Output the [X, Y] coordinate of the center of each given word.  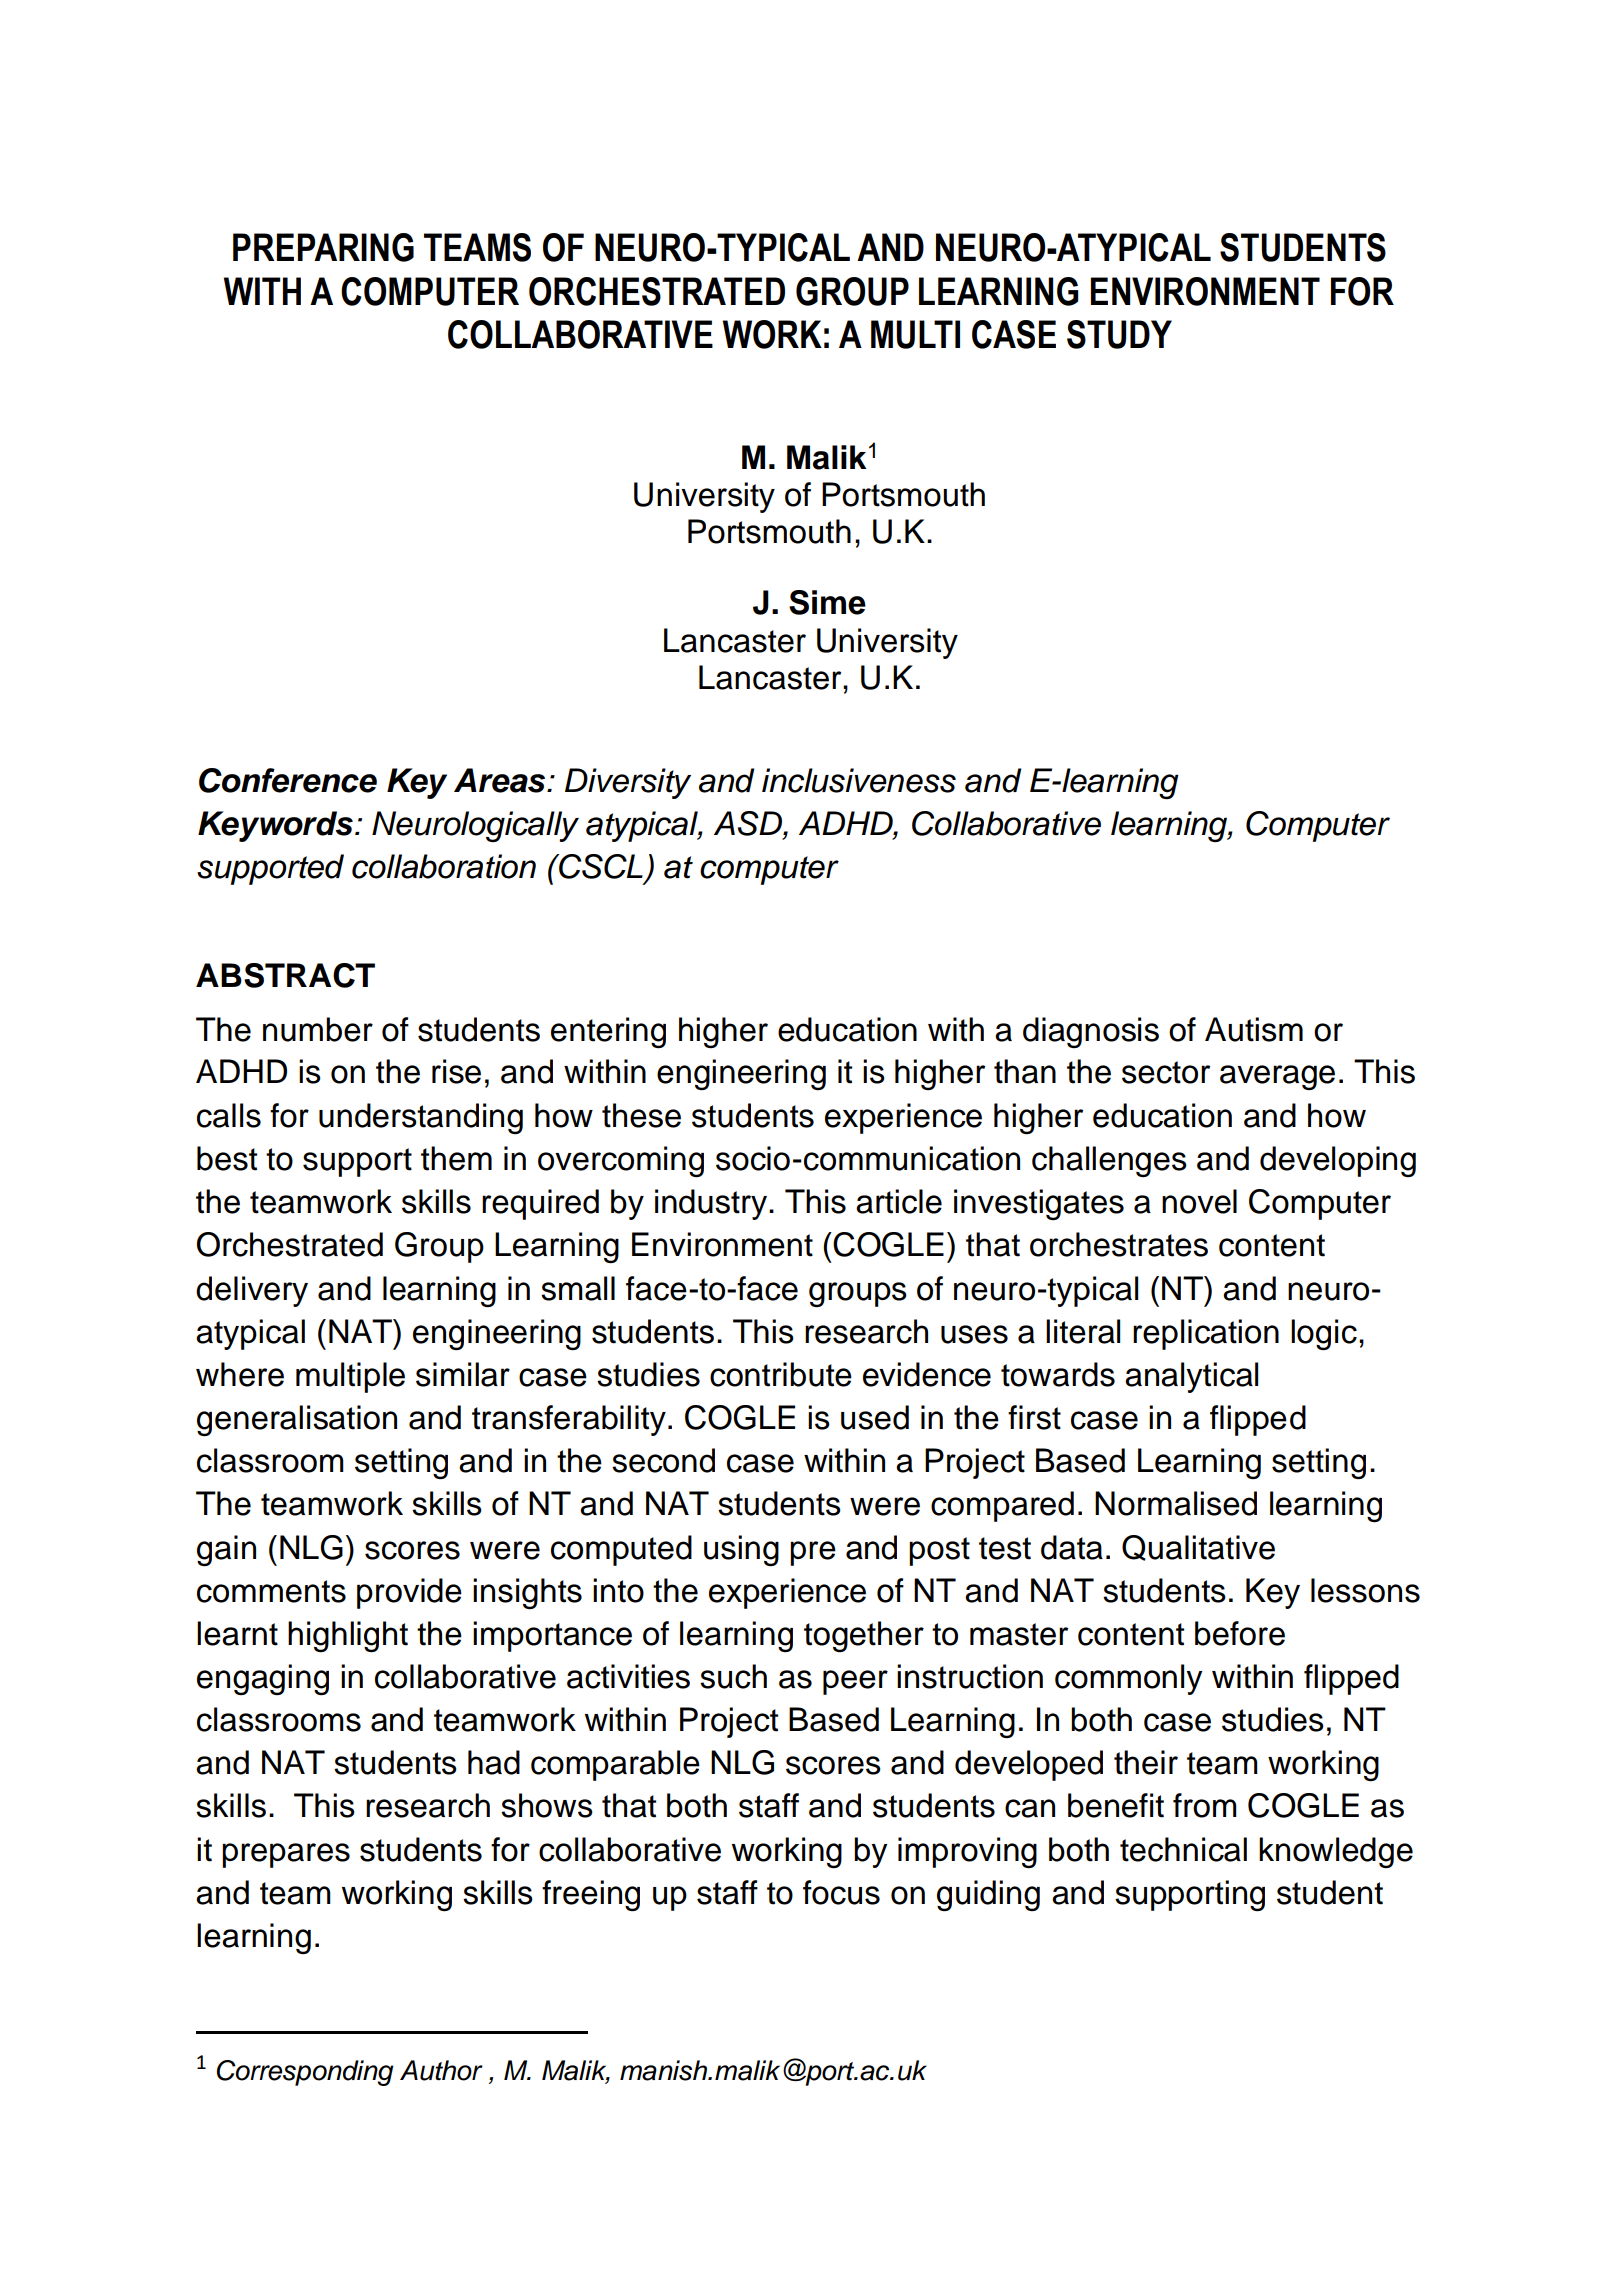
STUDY [1119, 334]
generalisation [297, 1420]
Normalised [1176, 1503]
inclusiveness [859, 780]
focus [841, 1892]
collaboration [444, 866]
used [875, 1417]
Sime [827, 602]
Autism [1254, 1029]
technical [1183, 1849]
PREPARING [323, 247]
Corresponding [305, 2073]
